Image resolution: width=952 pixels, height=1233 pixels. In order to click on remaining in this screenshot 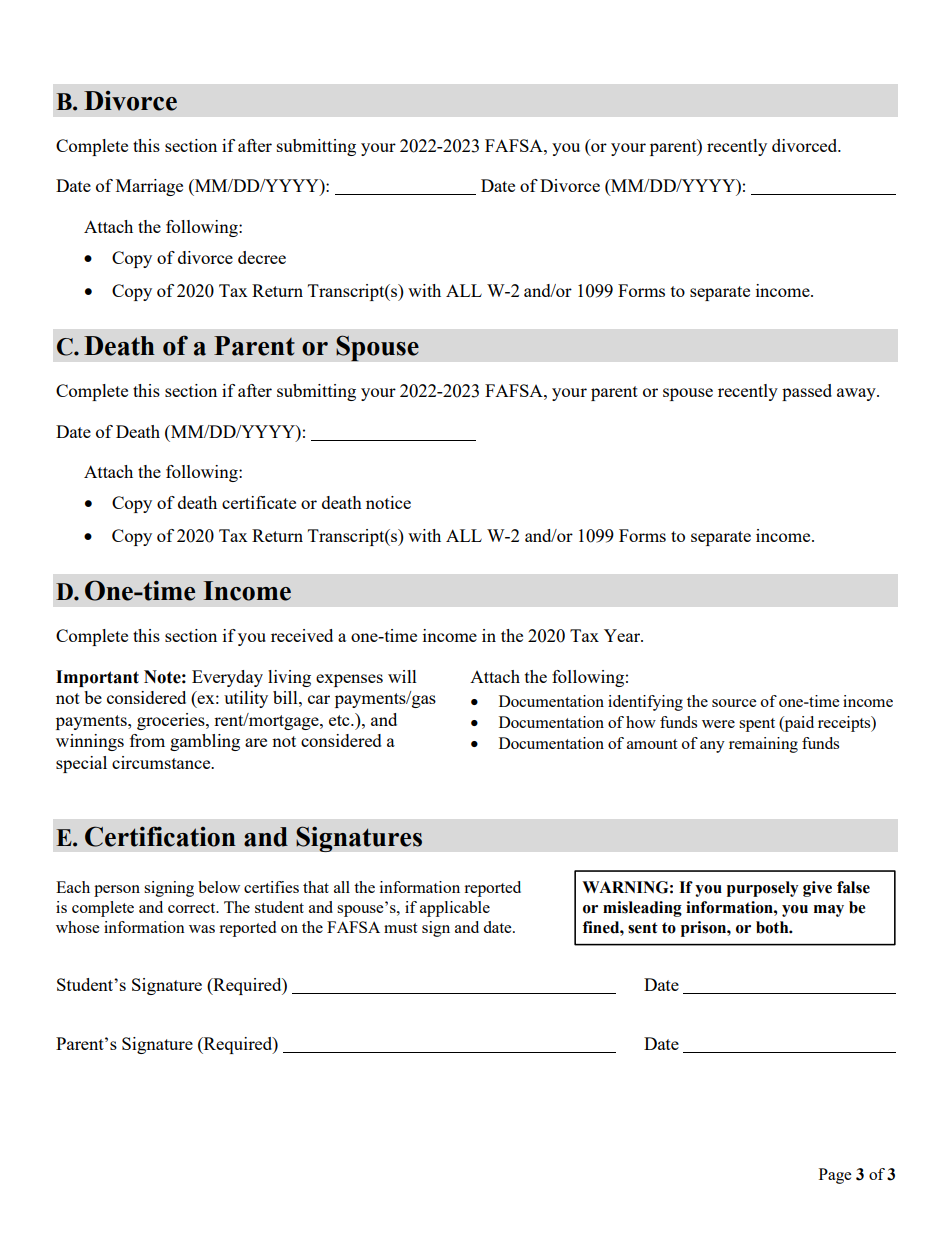, I will do `click(763, 745)`.
